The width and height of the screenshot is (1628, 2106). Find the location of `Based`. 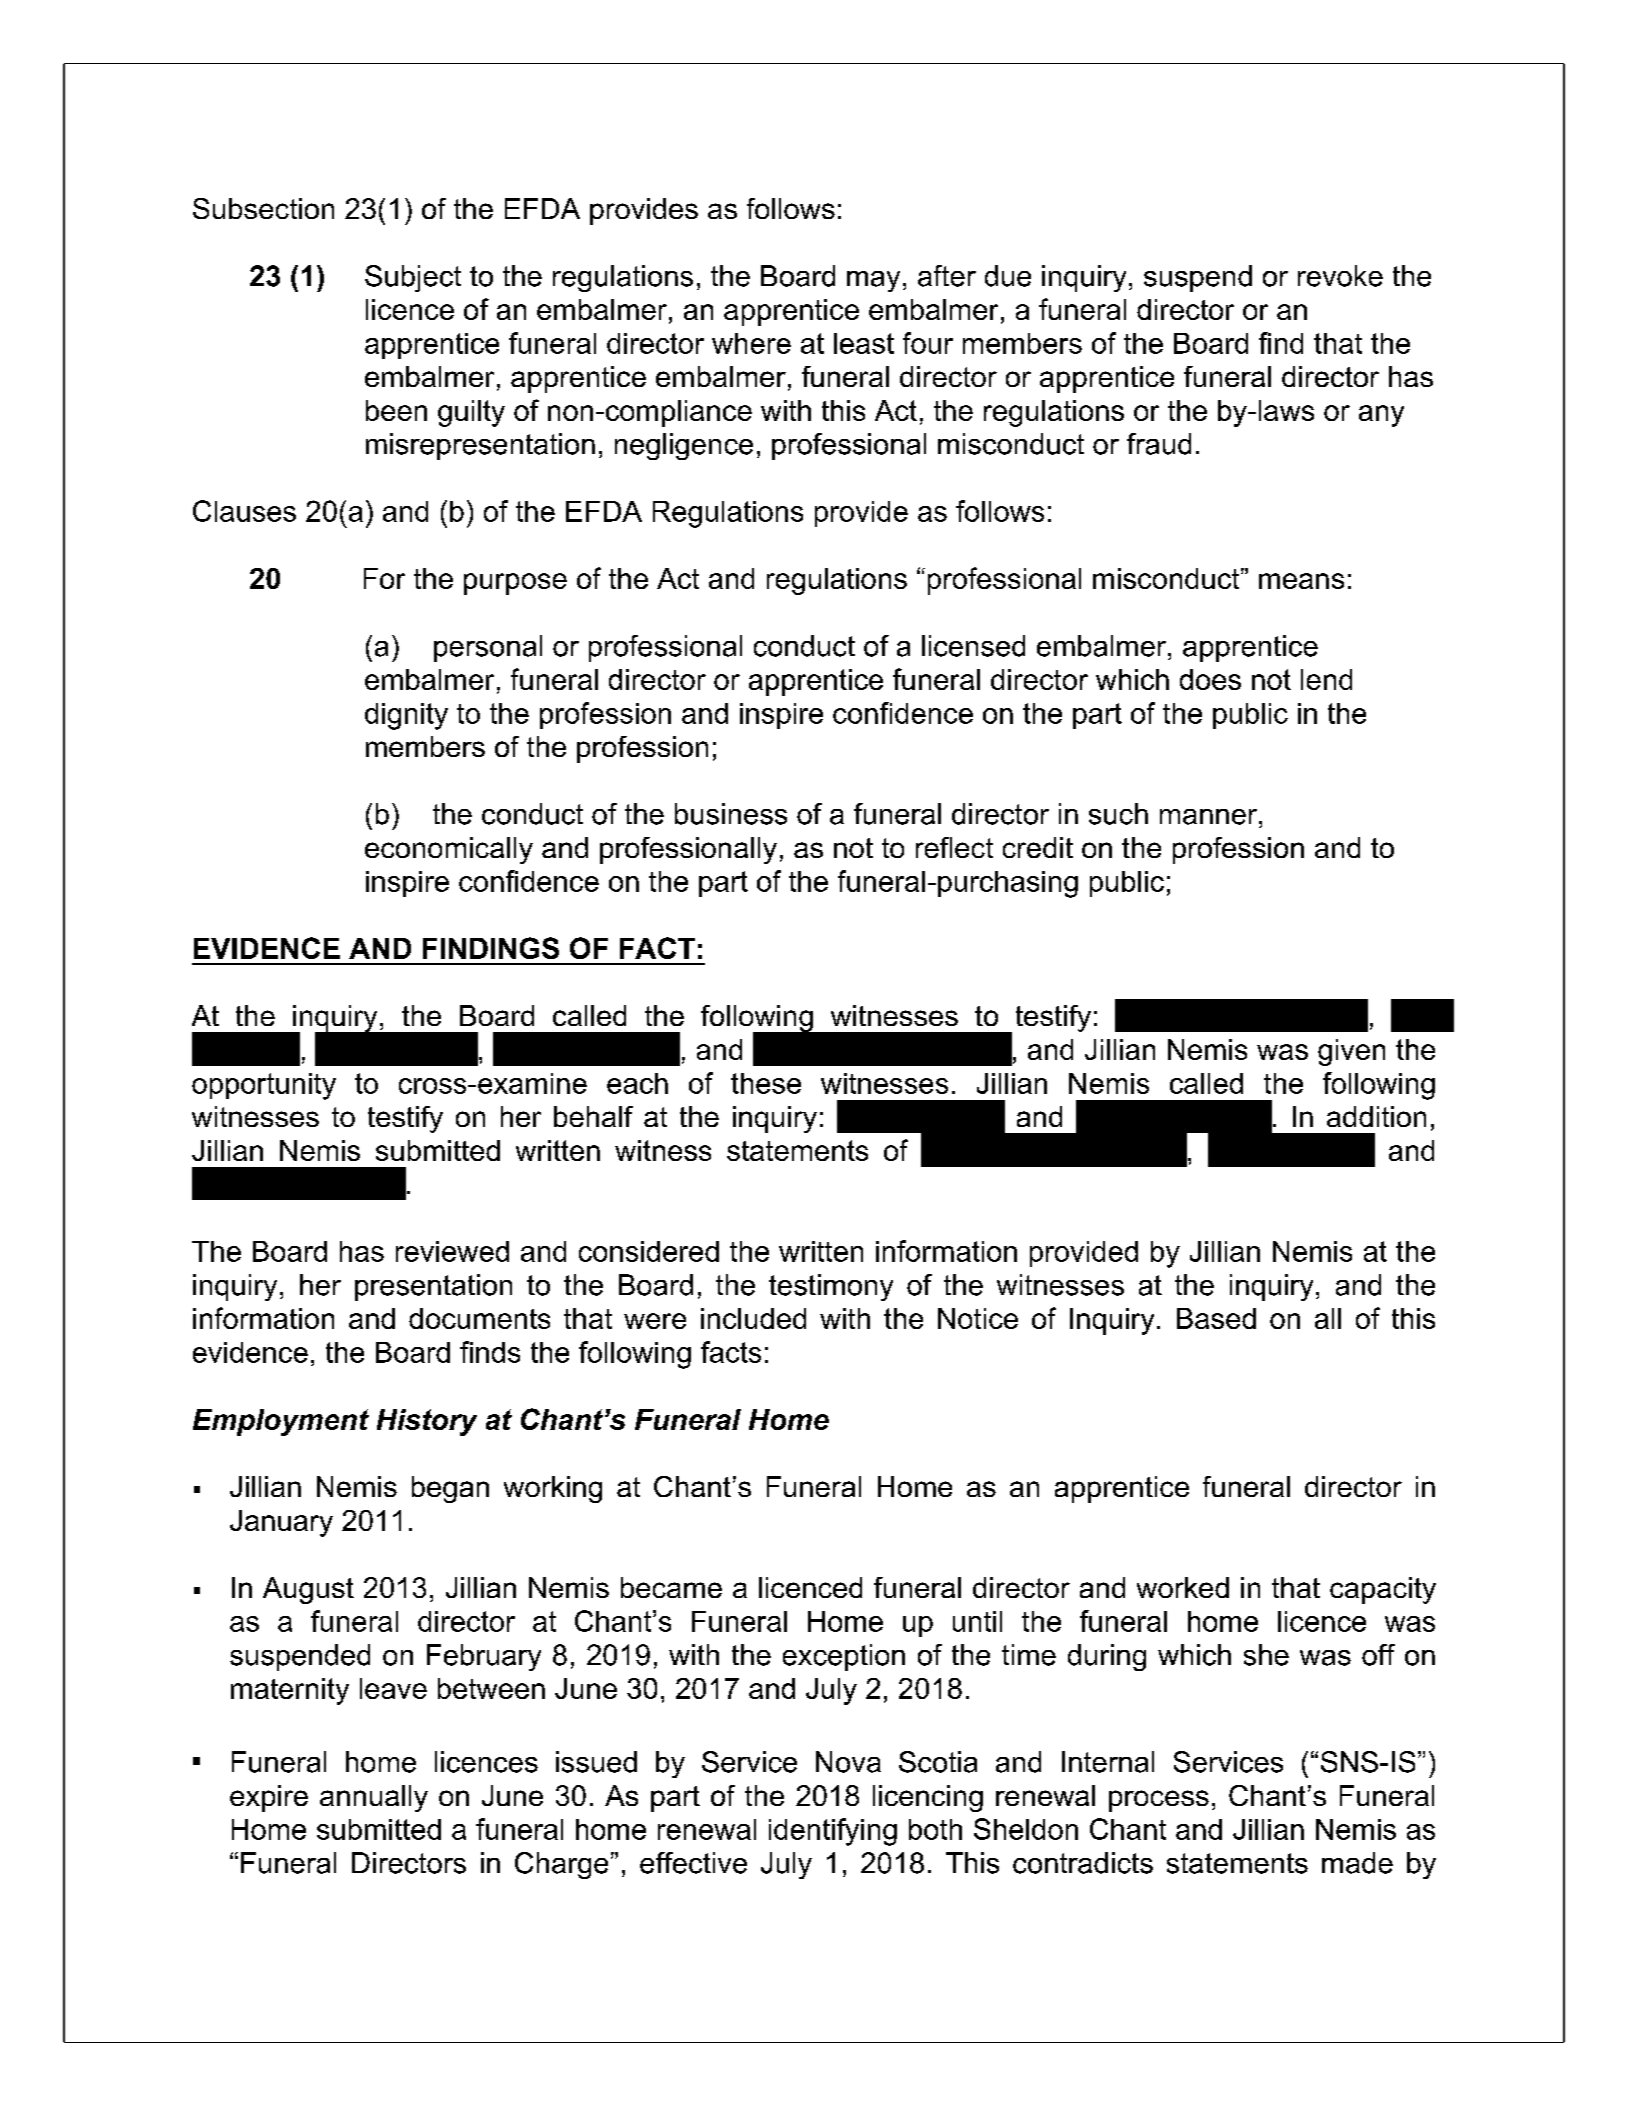

Based is located at coordinates (1216, 1318).
